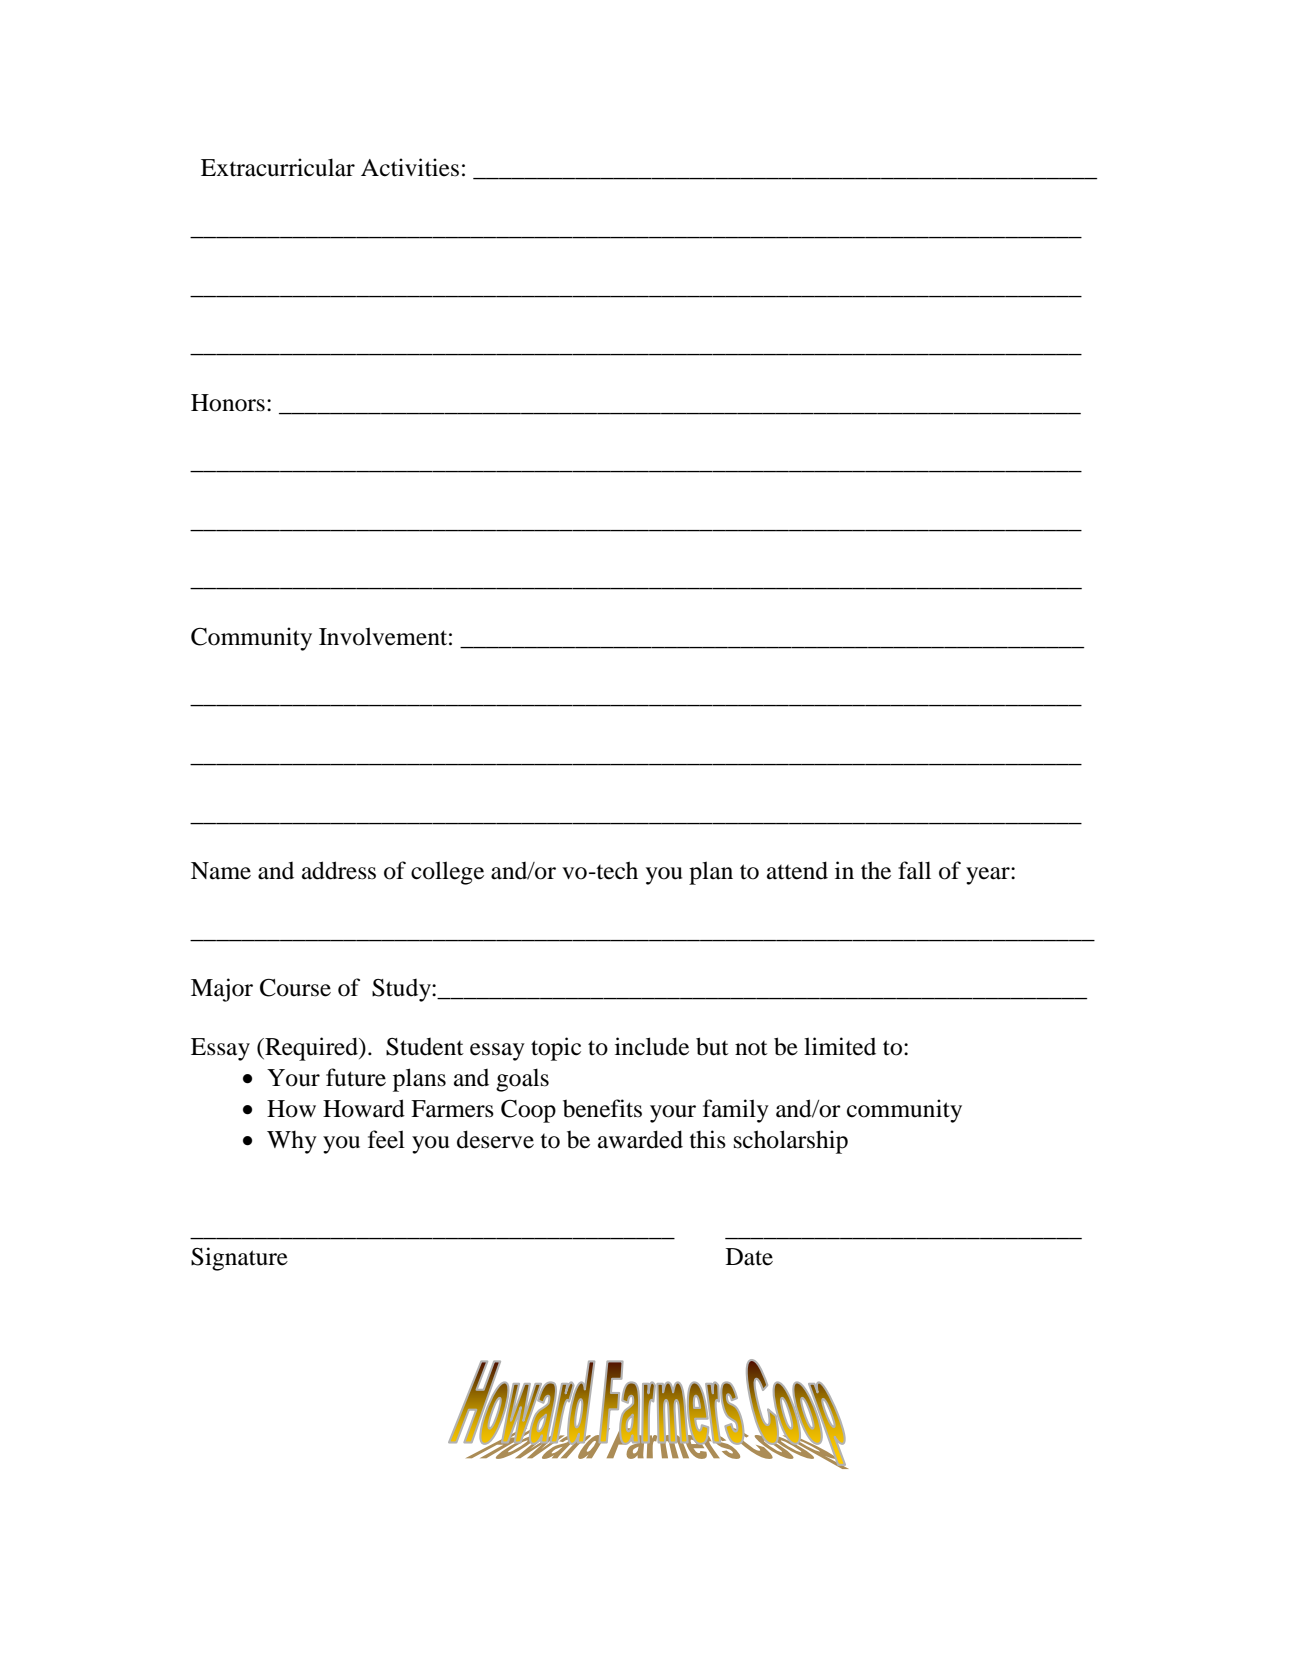 This screenshot has width=1298, height=1680. Describe the element at coordinates (339, 870) in the screenshot. I see `address` at that location.
